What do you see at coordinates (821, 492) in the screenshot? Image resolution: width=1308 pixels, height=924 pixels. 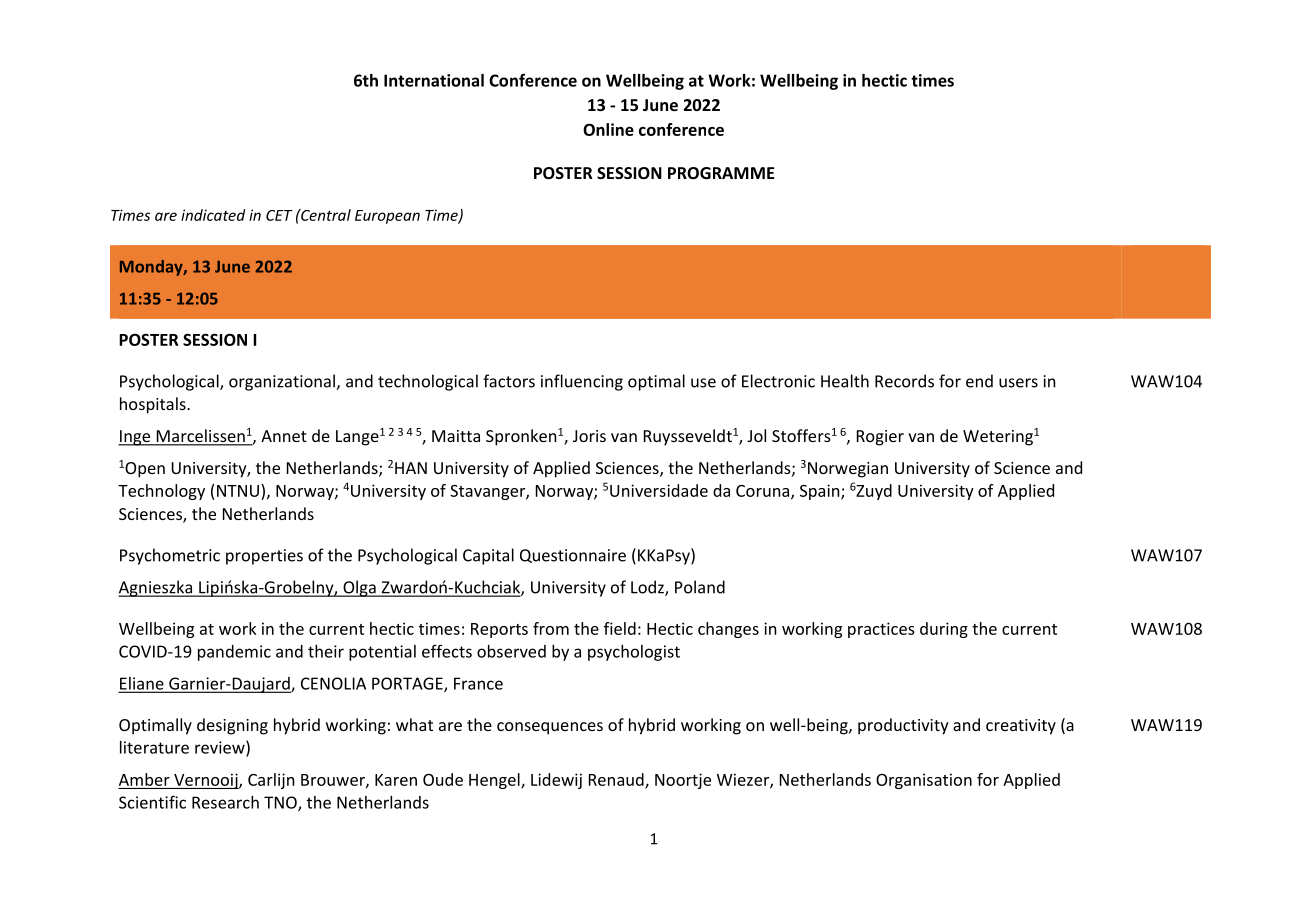 I see `Spain` at bounding box center [821, 492].
